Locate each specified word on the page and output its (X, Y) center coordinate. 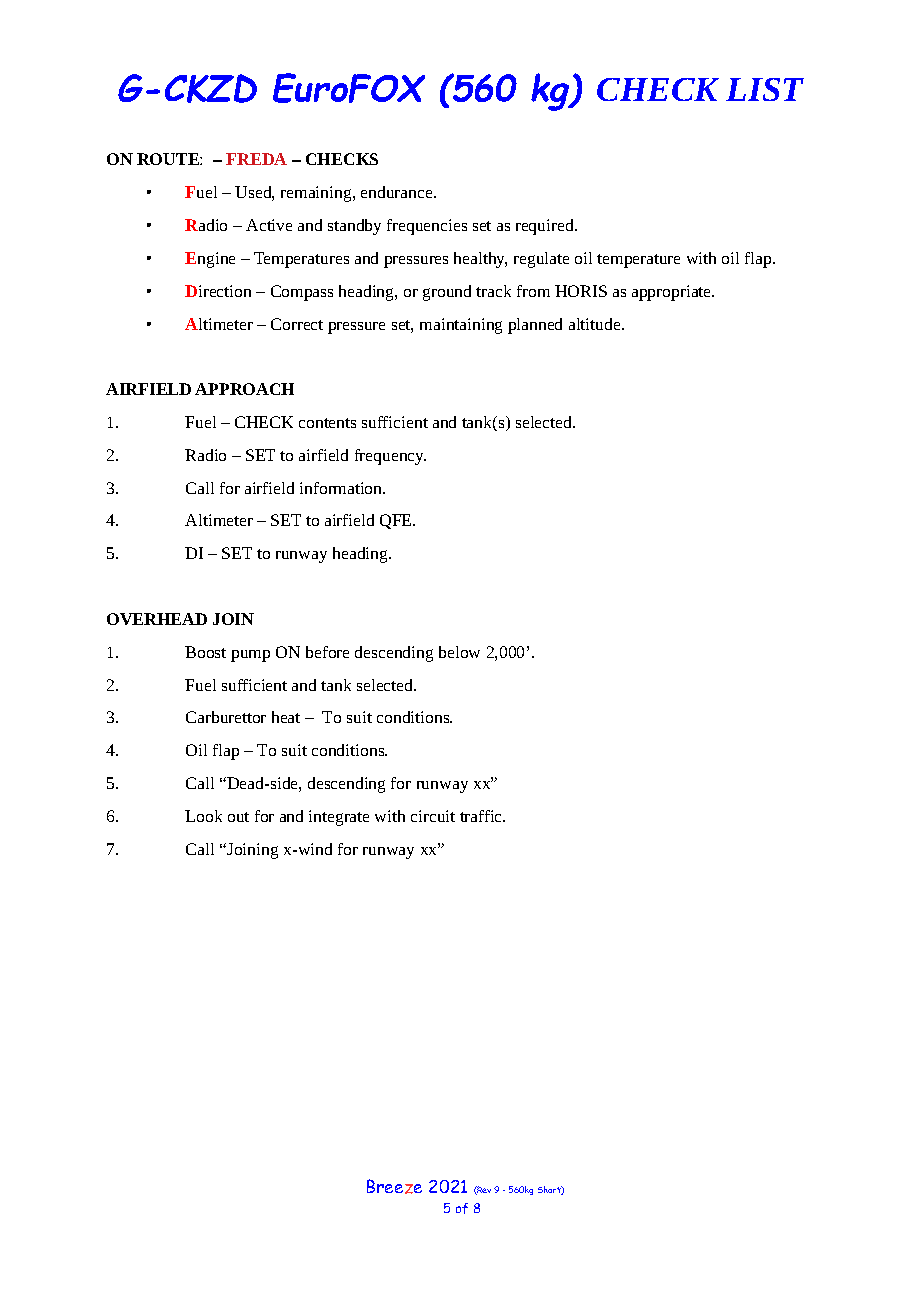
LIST (765, 89)
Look (203, 816)
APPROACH (244, 389)
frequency (390, 457)
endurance (398, 192)
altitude (596, 324)
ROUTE (169, 159)
